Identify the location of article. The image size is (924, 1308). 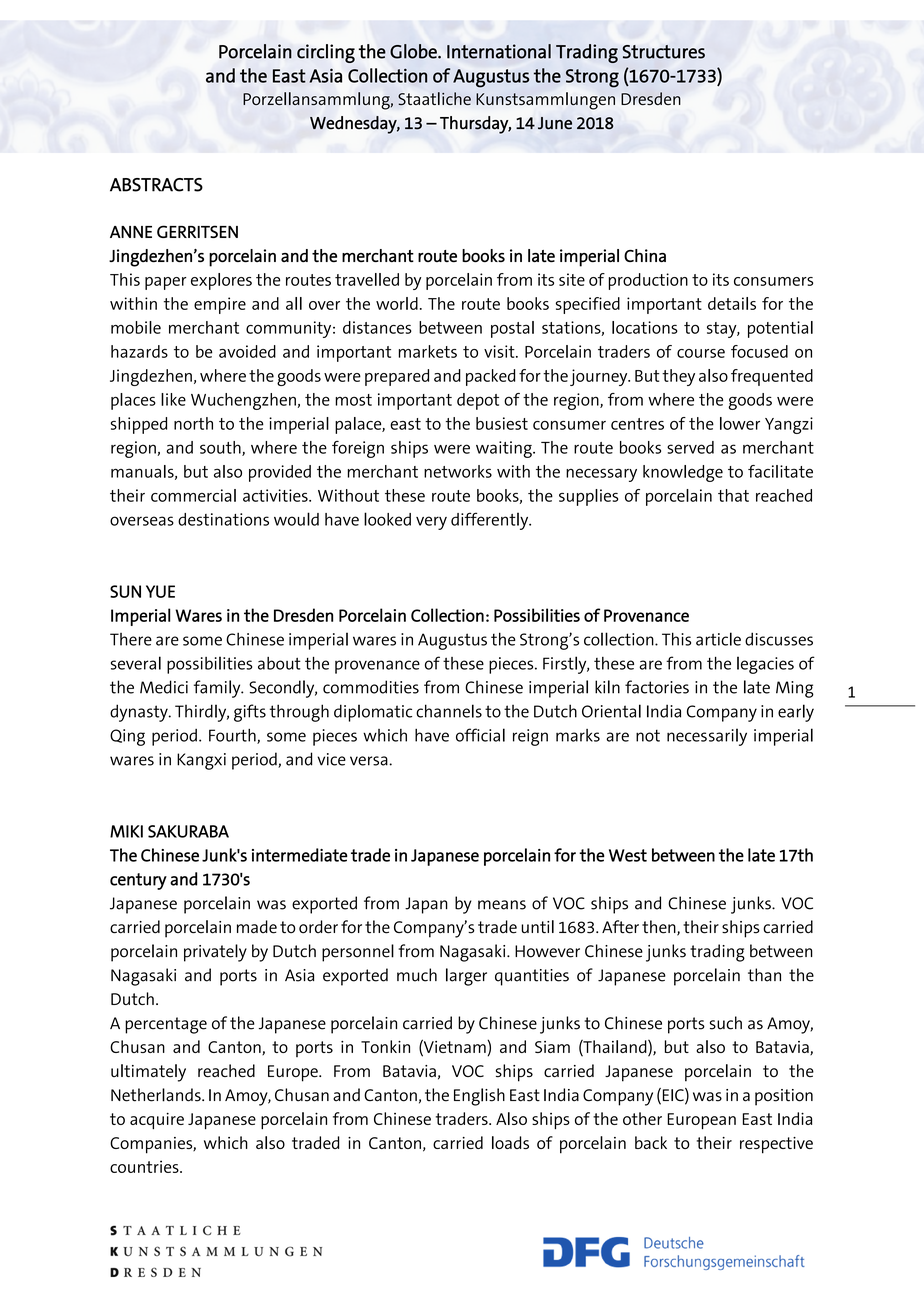
(718, 639).
